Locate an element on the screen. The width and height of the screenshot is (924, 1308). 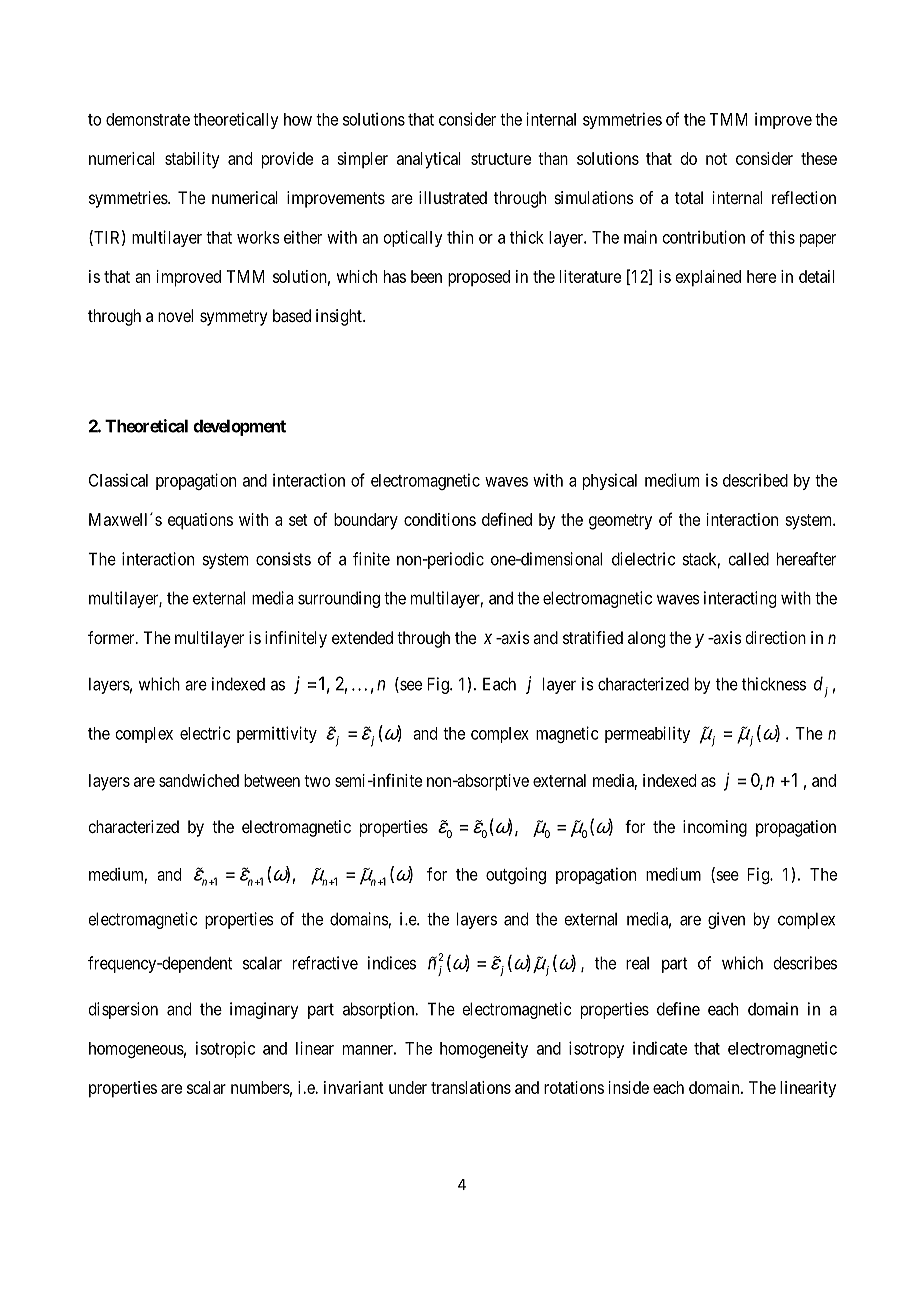
structure is located at coordinates (501, 159).
